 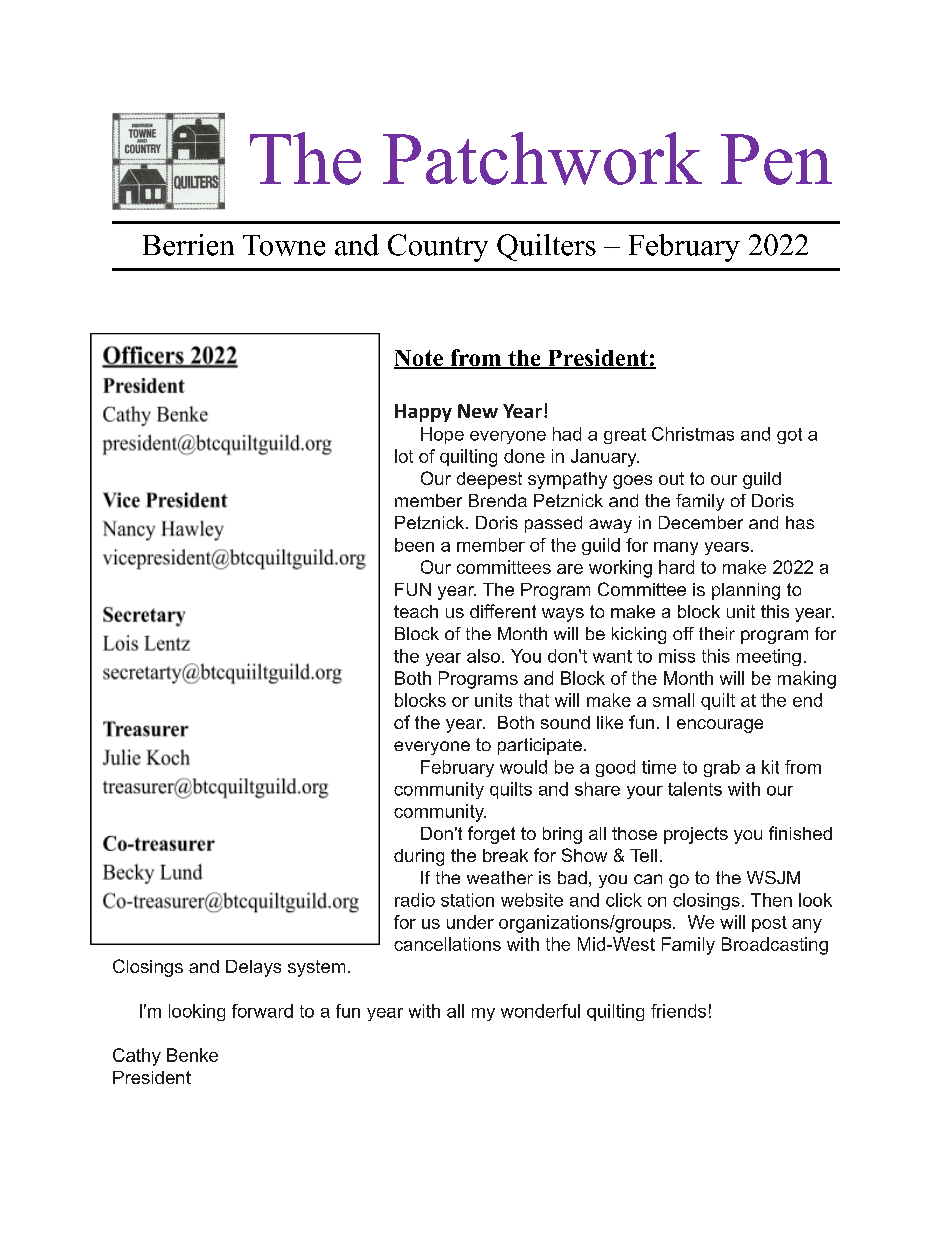 What do you see at coordinates (542, 158) in the screenshot?
I see `Patchwork` at bounding box center [542, 158].
